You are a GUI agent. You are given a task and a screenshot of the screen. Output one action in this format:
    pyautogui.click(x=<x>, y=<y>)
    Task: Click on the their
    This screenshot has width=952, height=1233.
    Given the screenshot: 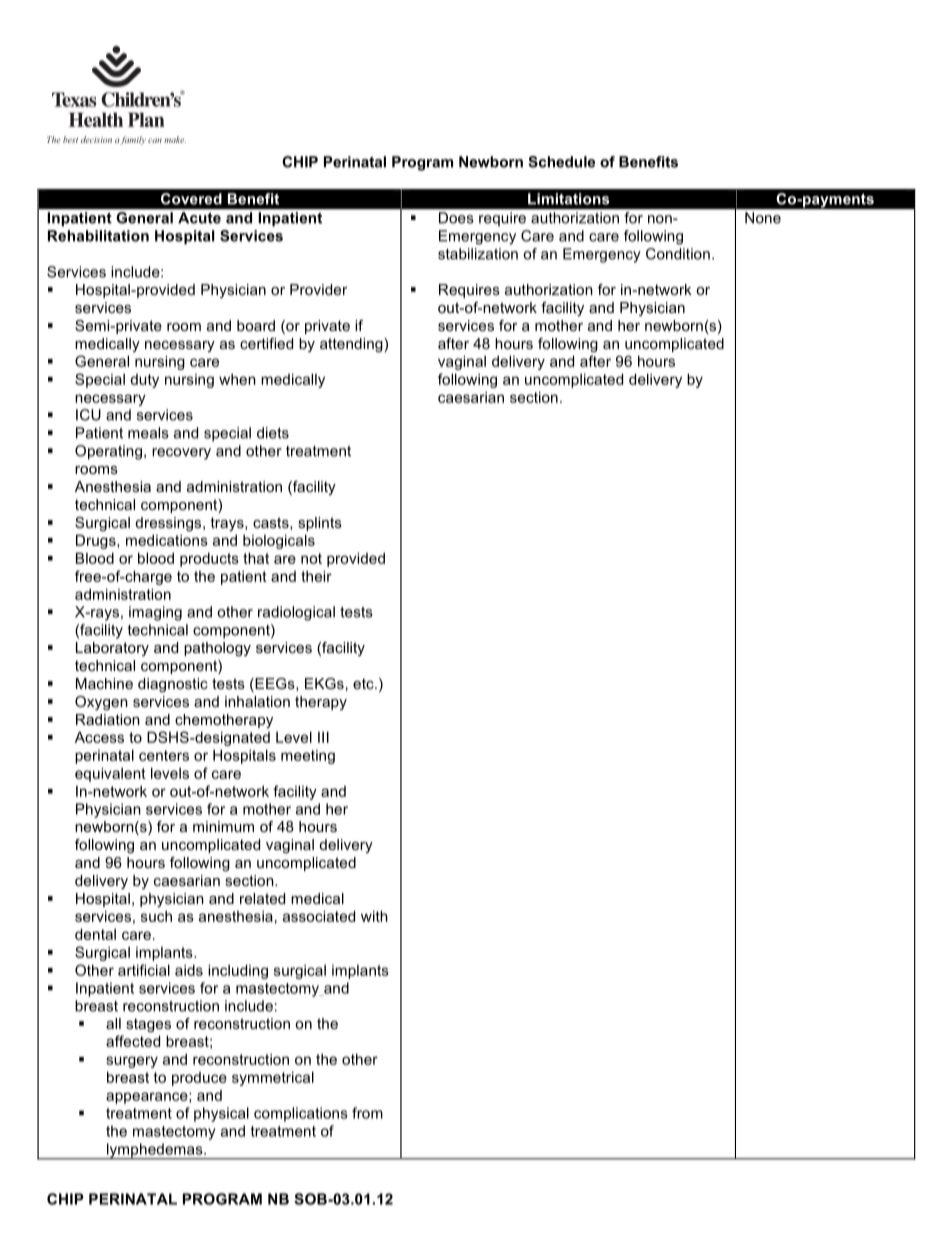 What is the action you would take?
    pyautogui.click(x=316, y=576)
